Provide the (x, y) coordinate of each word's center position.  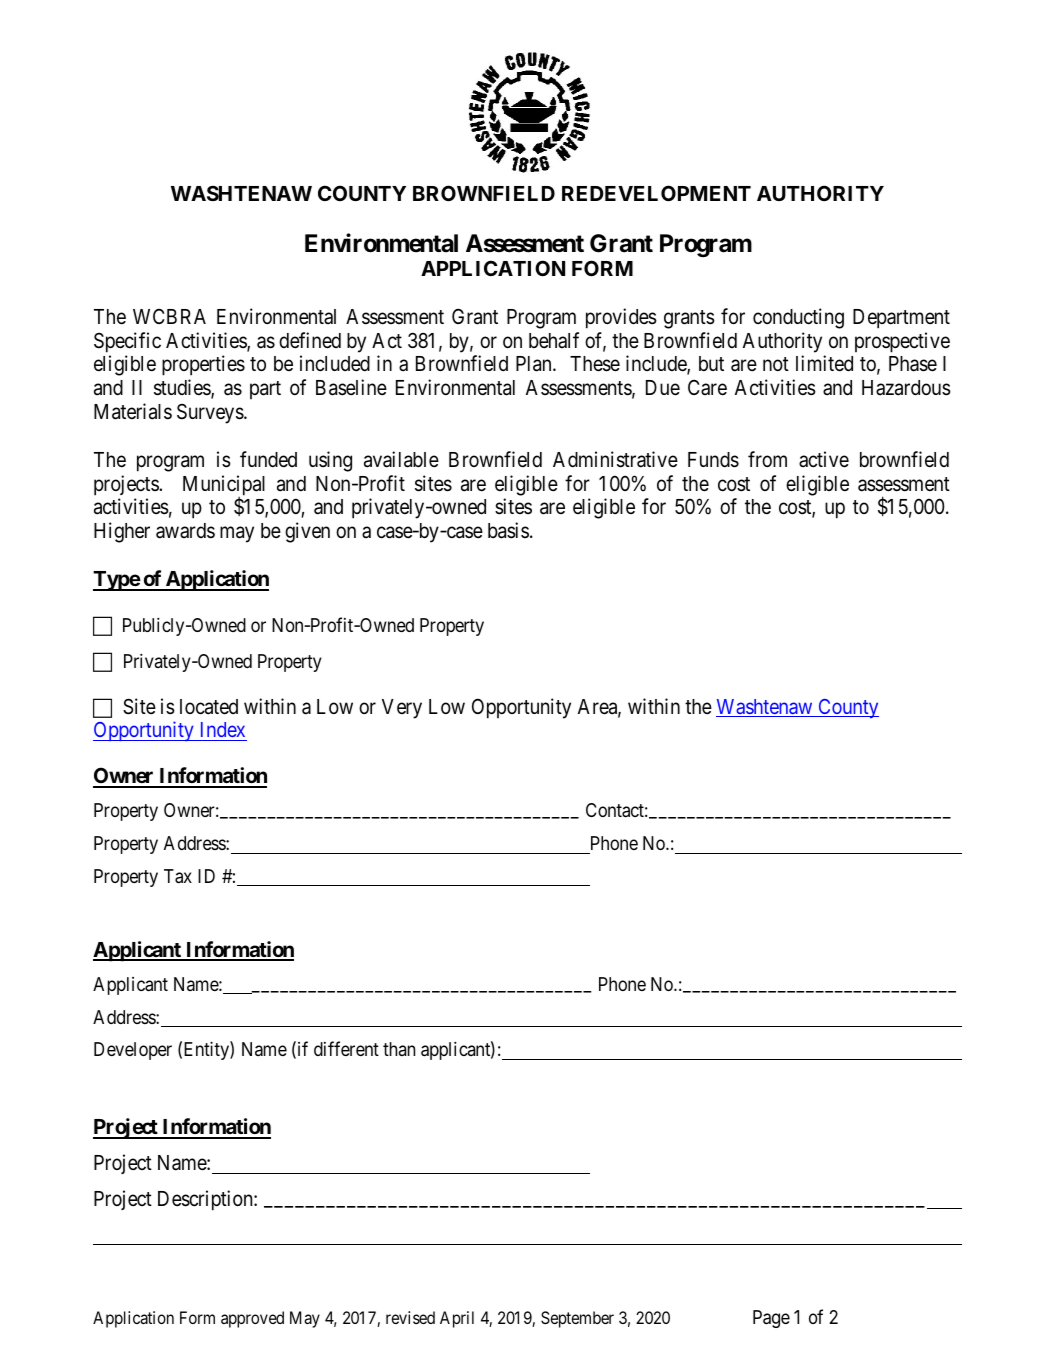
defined (310, 340)
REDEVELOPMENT (656, 193)
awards (185, 531)
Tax (178, 876)
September (577, 1319)
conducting (798, 318)
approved (252, 1319)
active (824, 459)
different (346, 1048)
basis (508, 530)
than (399, 1049)
